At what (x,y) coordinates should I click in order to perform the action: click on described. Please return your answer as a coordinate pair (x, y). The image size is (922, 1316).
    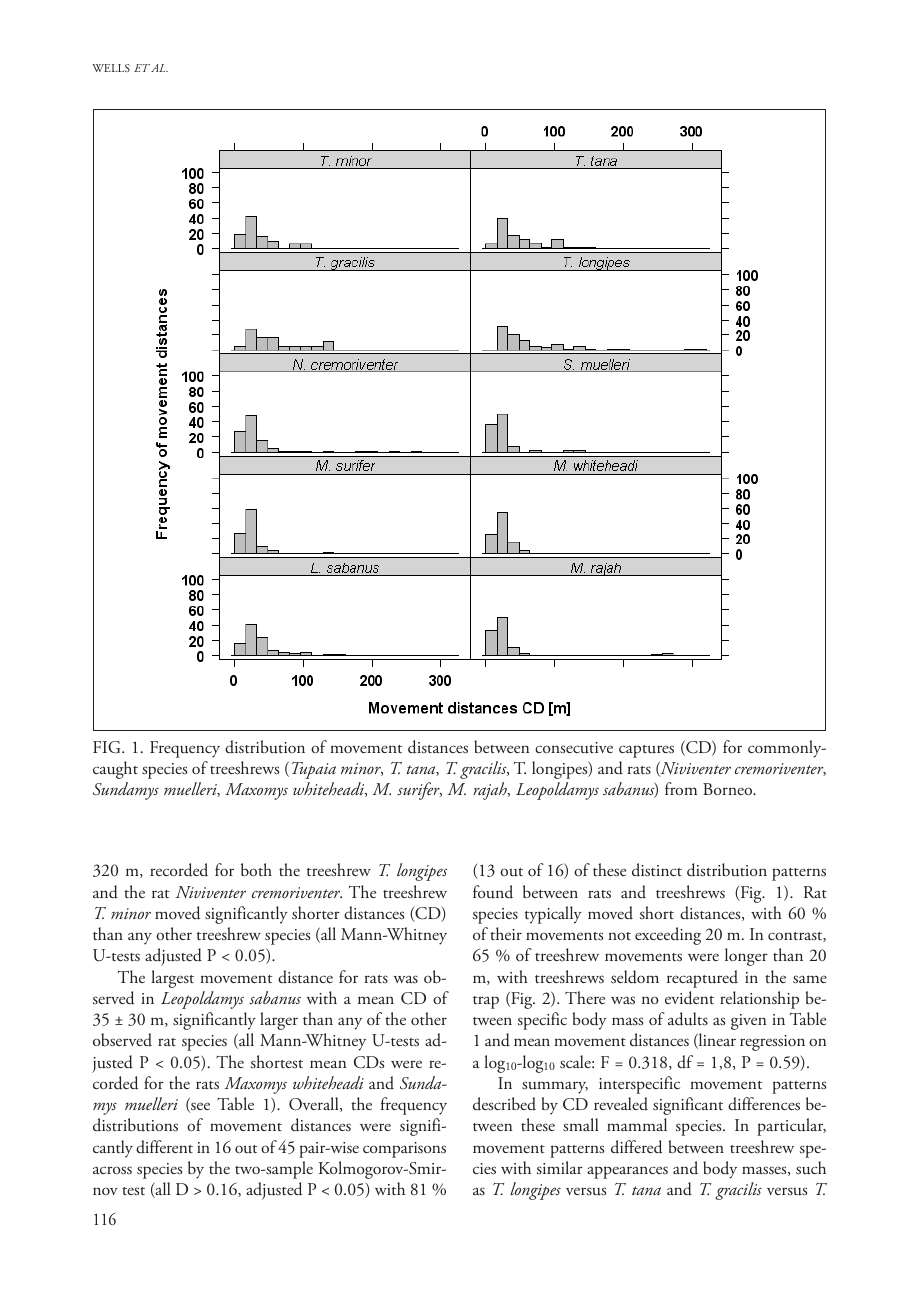
    Looking at the image, I should click on (504, 1104).
